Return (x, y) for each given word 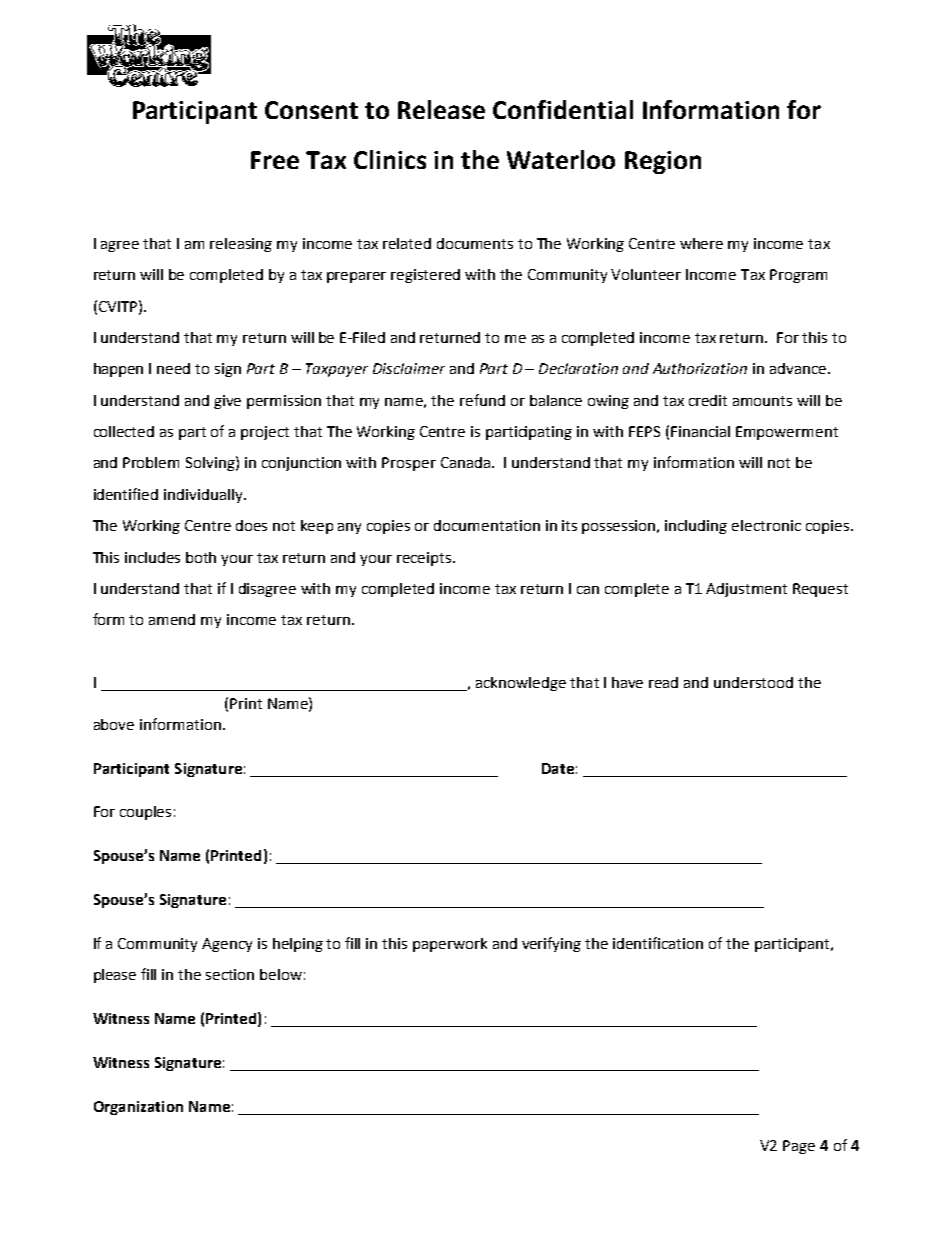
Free (275, 160)
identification (658, 943)
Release (441, 109)
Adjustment (746, 590)
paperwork (450, 945)
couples (145, 813)
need (173, 368)
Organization (138, 1108)
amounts (762, 401)
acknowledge (521, 684)
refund (482, 400)
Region (663, 162)
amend (172, 619)
